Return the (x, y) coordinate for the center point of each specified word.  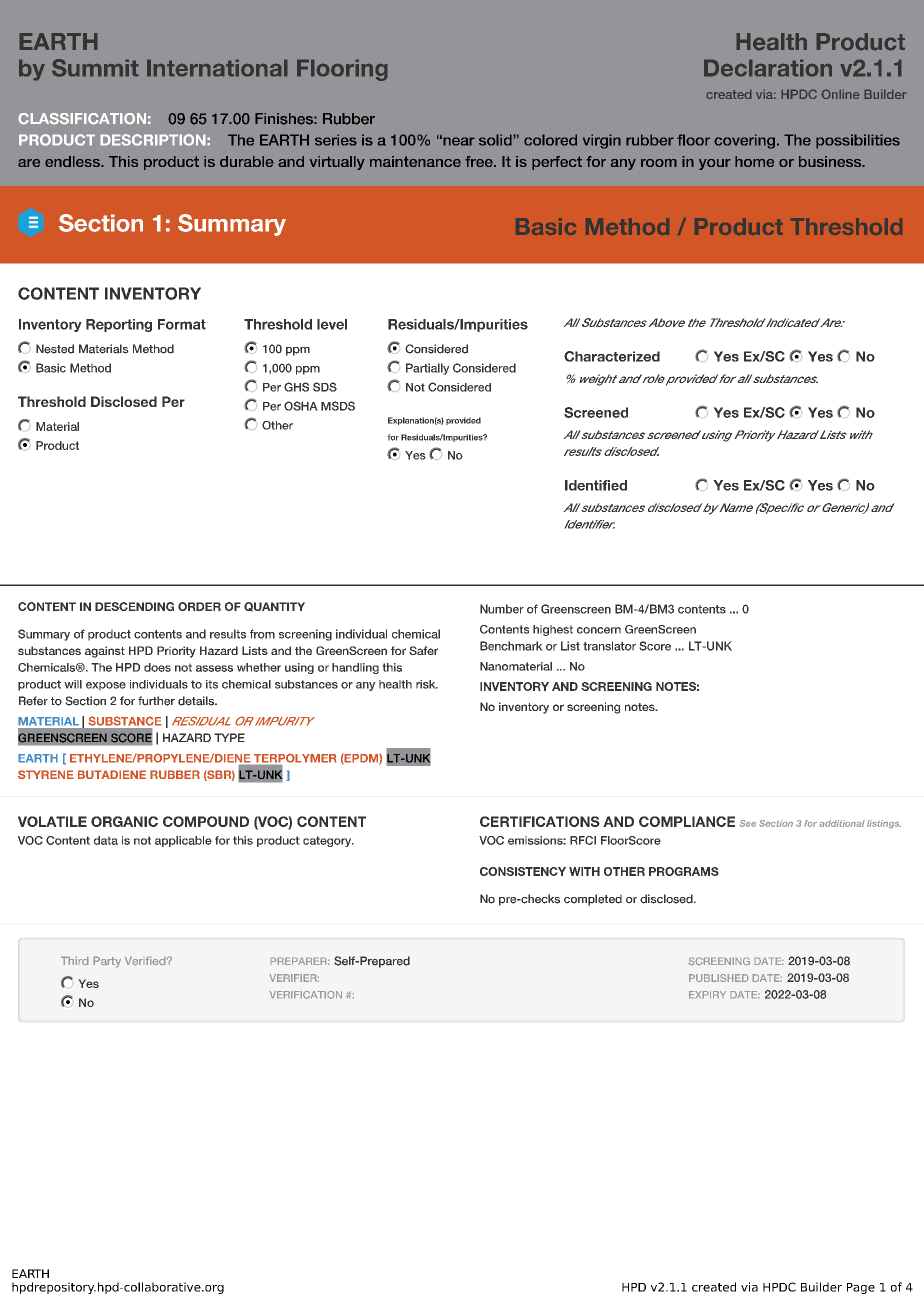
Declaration (768, 68)
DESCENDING (134, 606)
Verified (146, 961)
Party (107, 962)
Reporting (119, 325)
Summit (95, 68)
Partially (427, 369)
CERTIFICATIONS (540, 821)
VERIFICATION (306, 995)
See (748, 823)
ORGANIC (124, 821)
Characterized (612, 356)
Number (502, 609)
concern (599, 630)
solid (496, 140)
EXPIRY (707, 994)
